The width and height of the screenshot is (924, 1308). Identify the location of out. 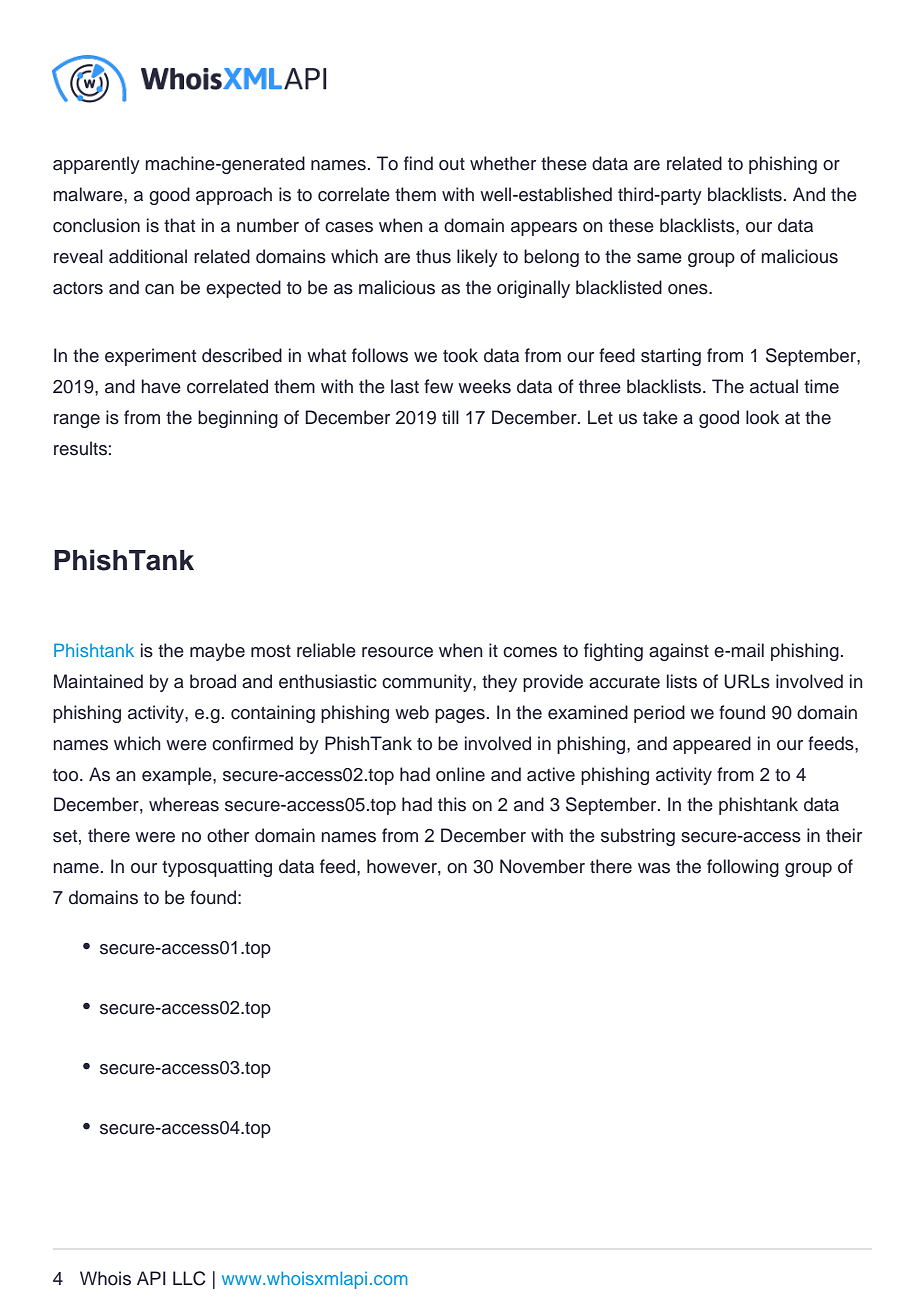
(452, 164).
